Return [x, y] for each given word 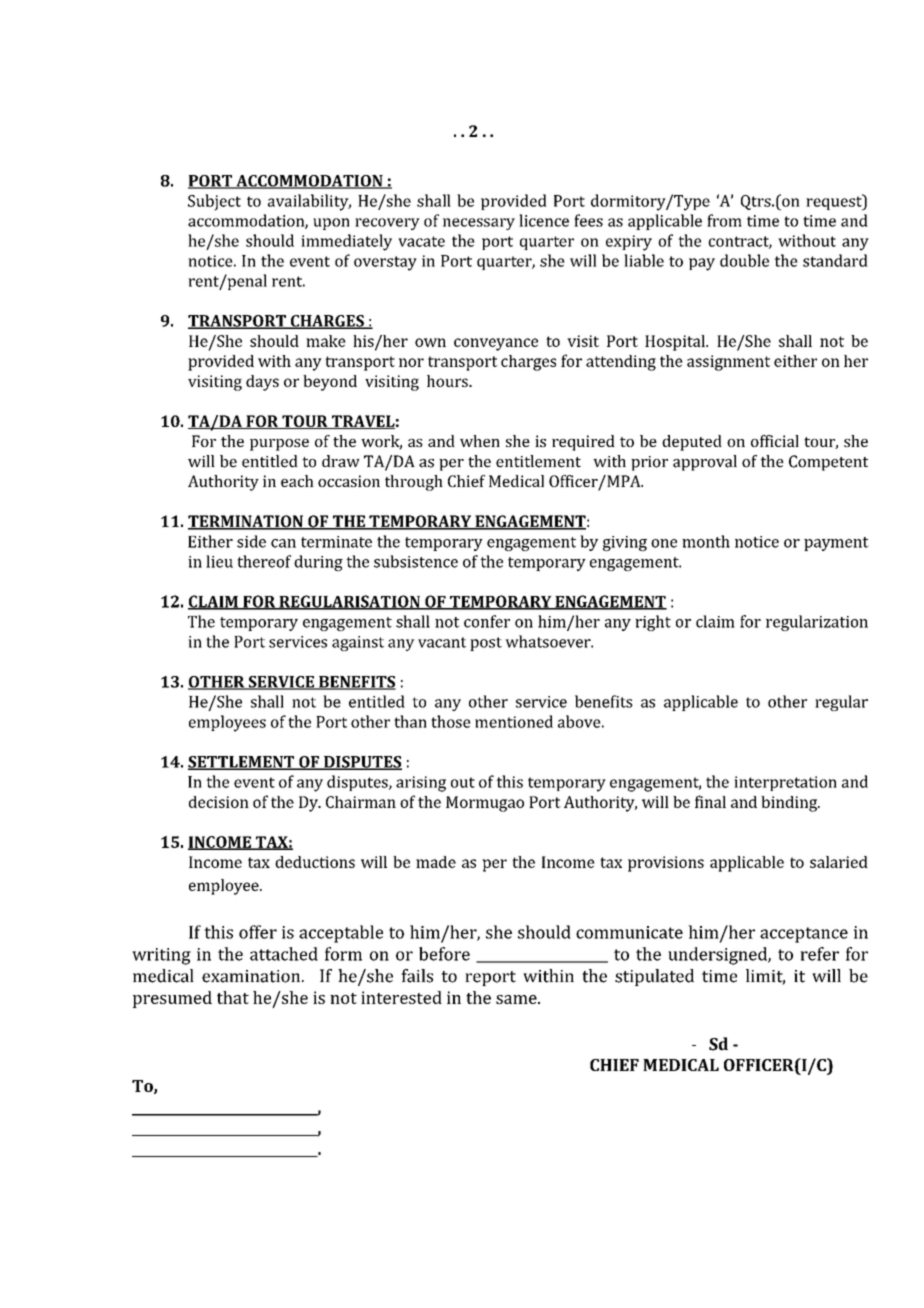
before [444, 954]
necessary [479, 224]
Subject [214, 202]
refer [819, 954]
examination [252, 976]
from [724, 220]
